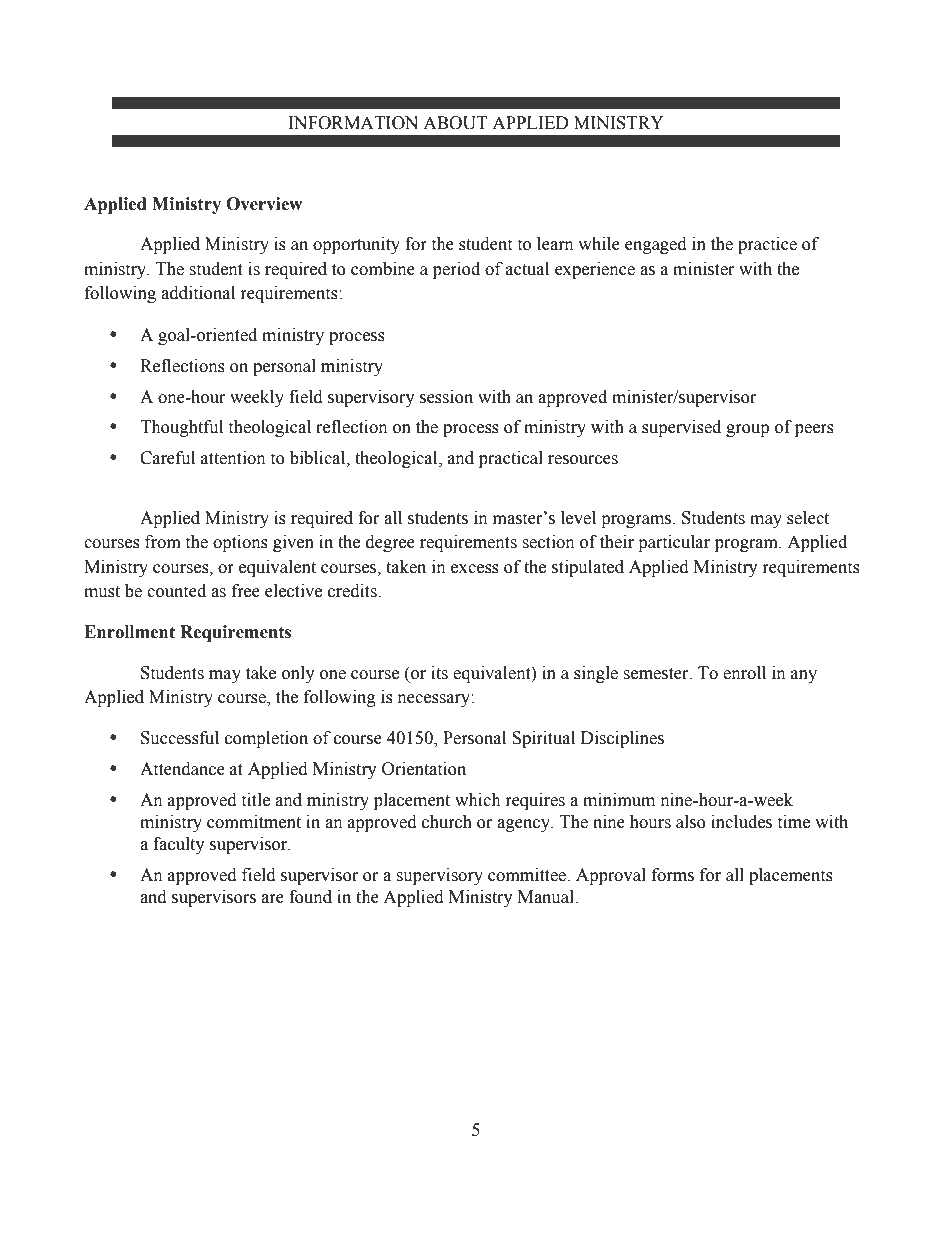 This document has height=1233, width=952. What do you see at coordinates (179, 845) in the document?
I see `faculty` at bounding box center [179, 845].
